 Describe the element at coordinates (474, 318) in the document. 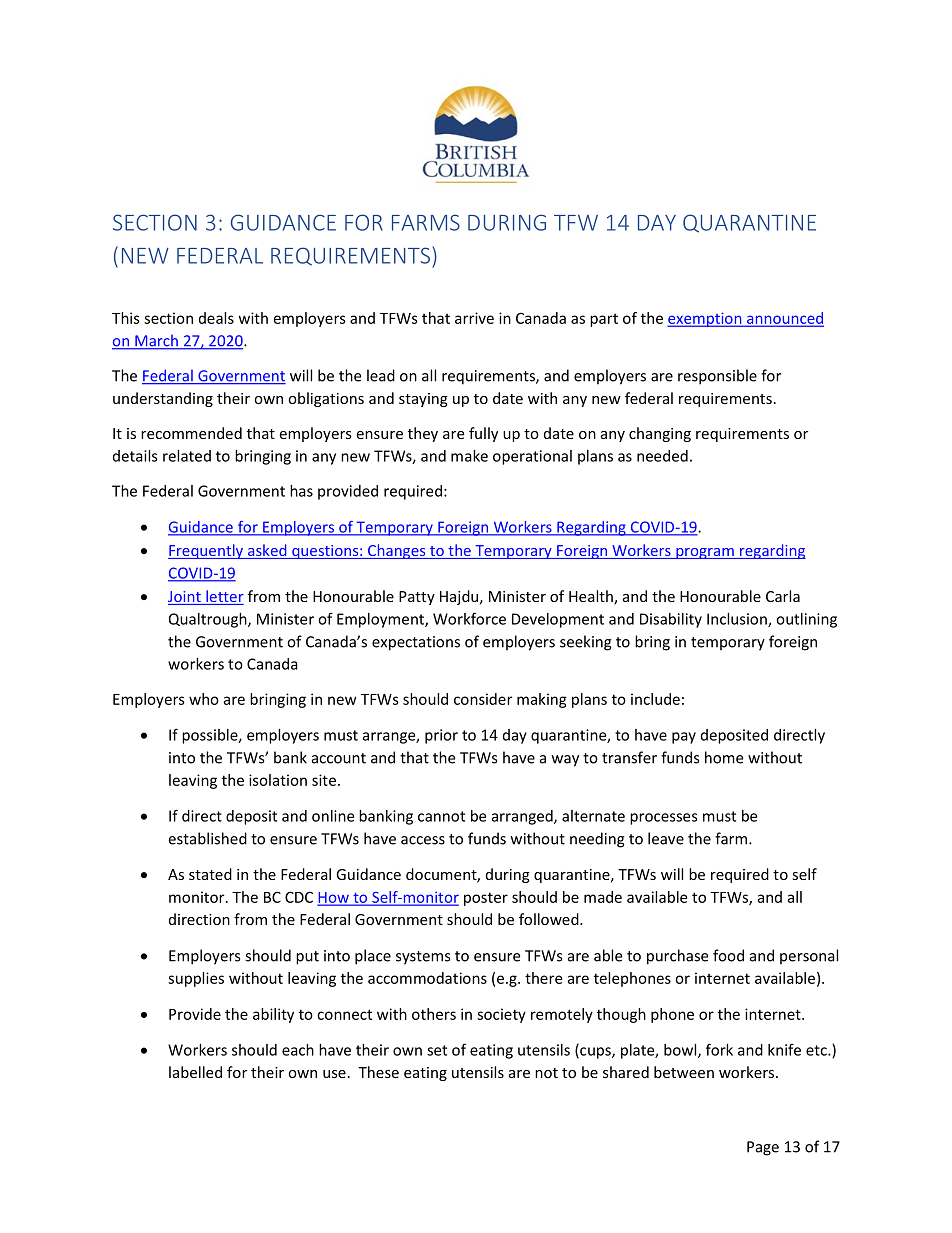

I see `arrive` at that location.
